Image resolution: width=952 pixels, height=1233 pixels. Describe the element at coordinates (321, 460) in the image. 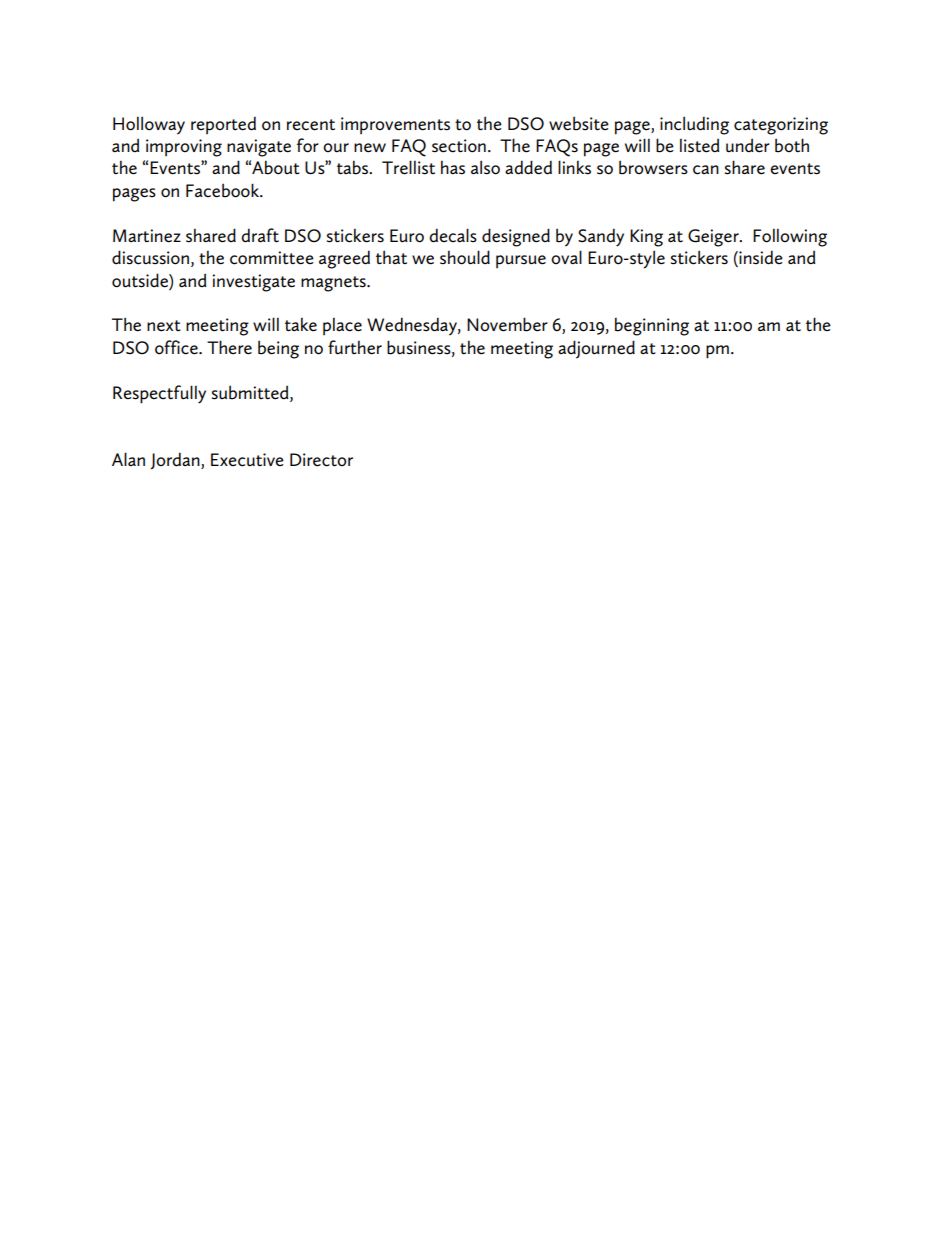

I see `Director` at that location.
